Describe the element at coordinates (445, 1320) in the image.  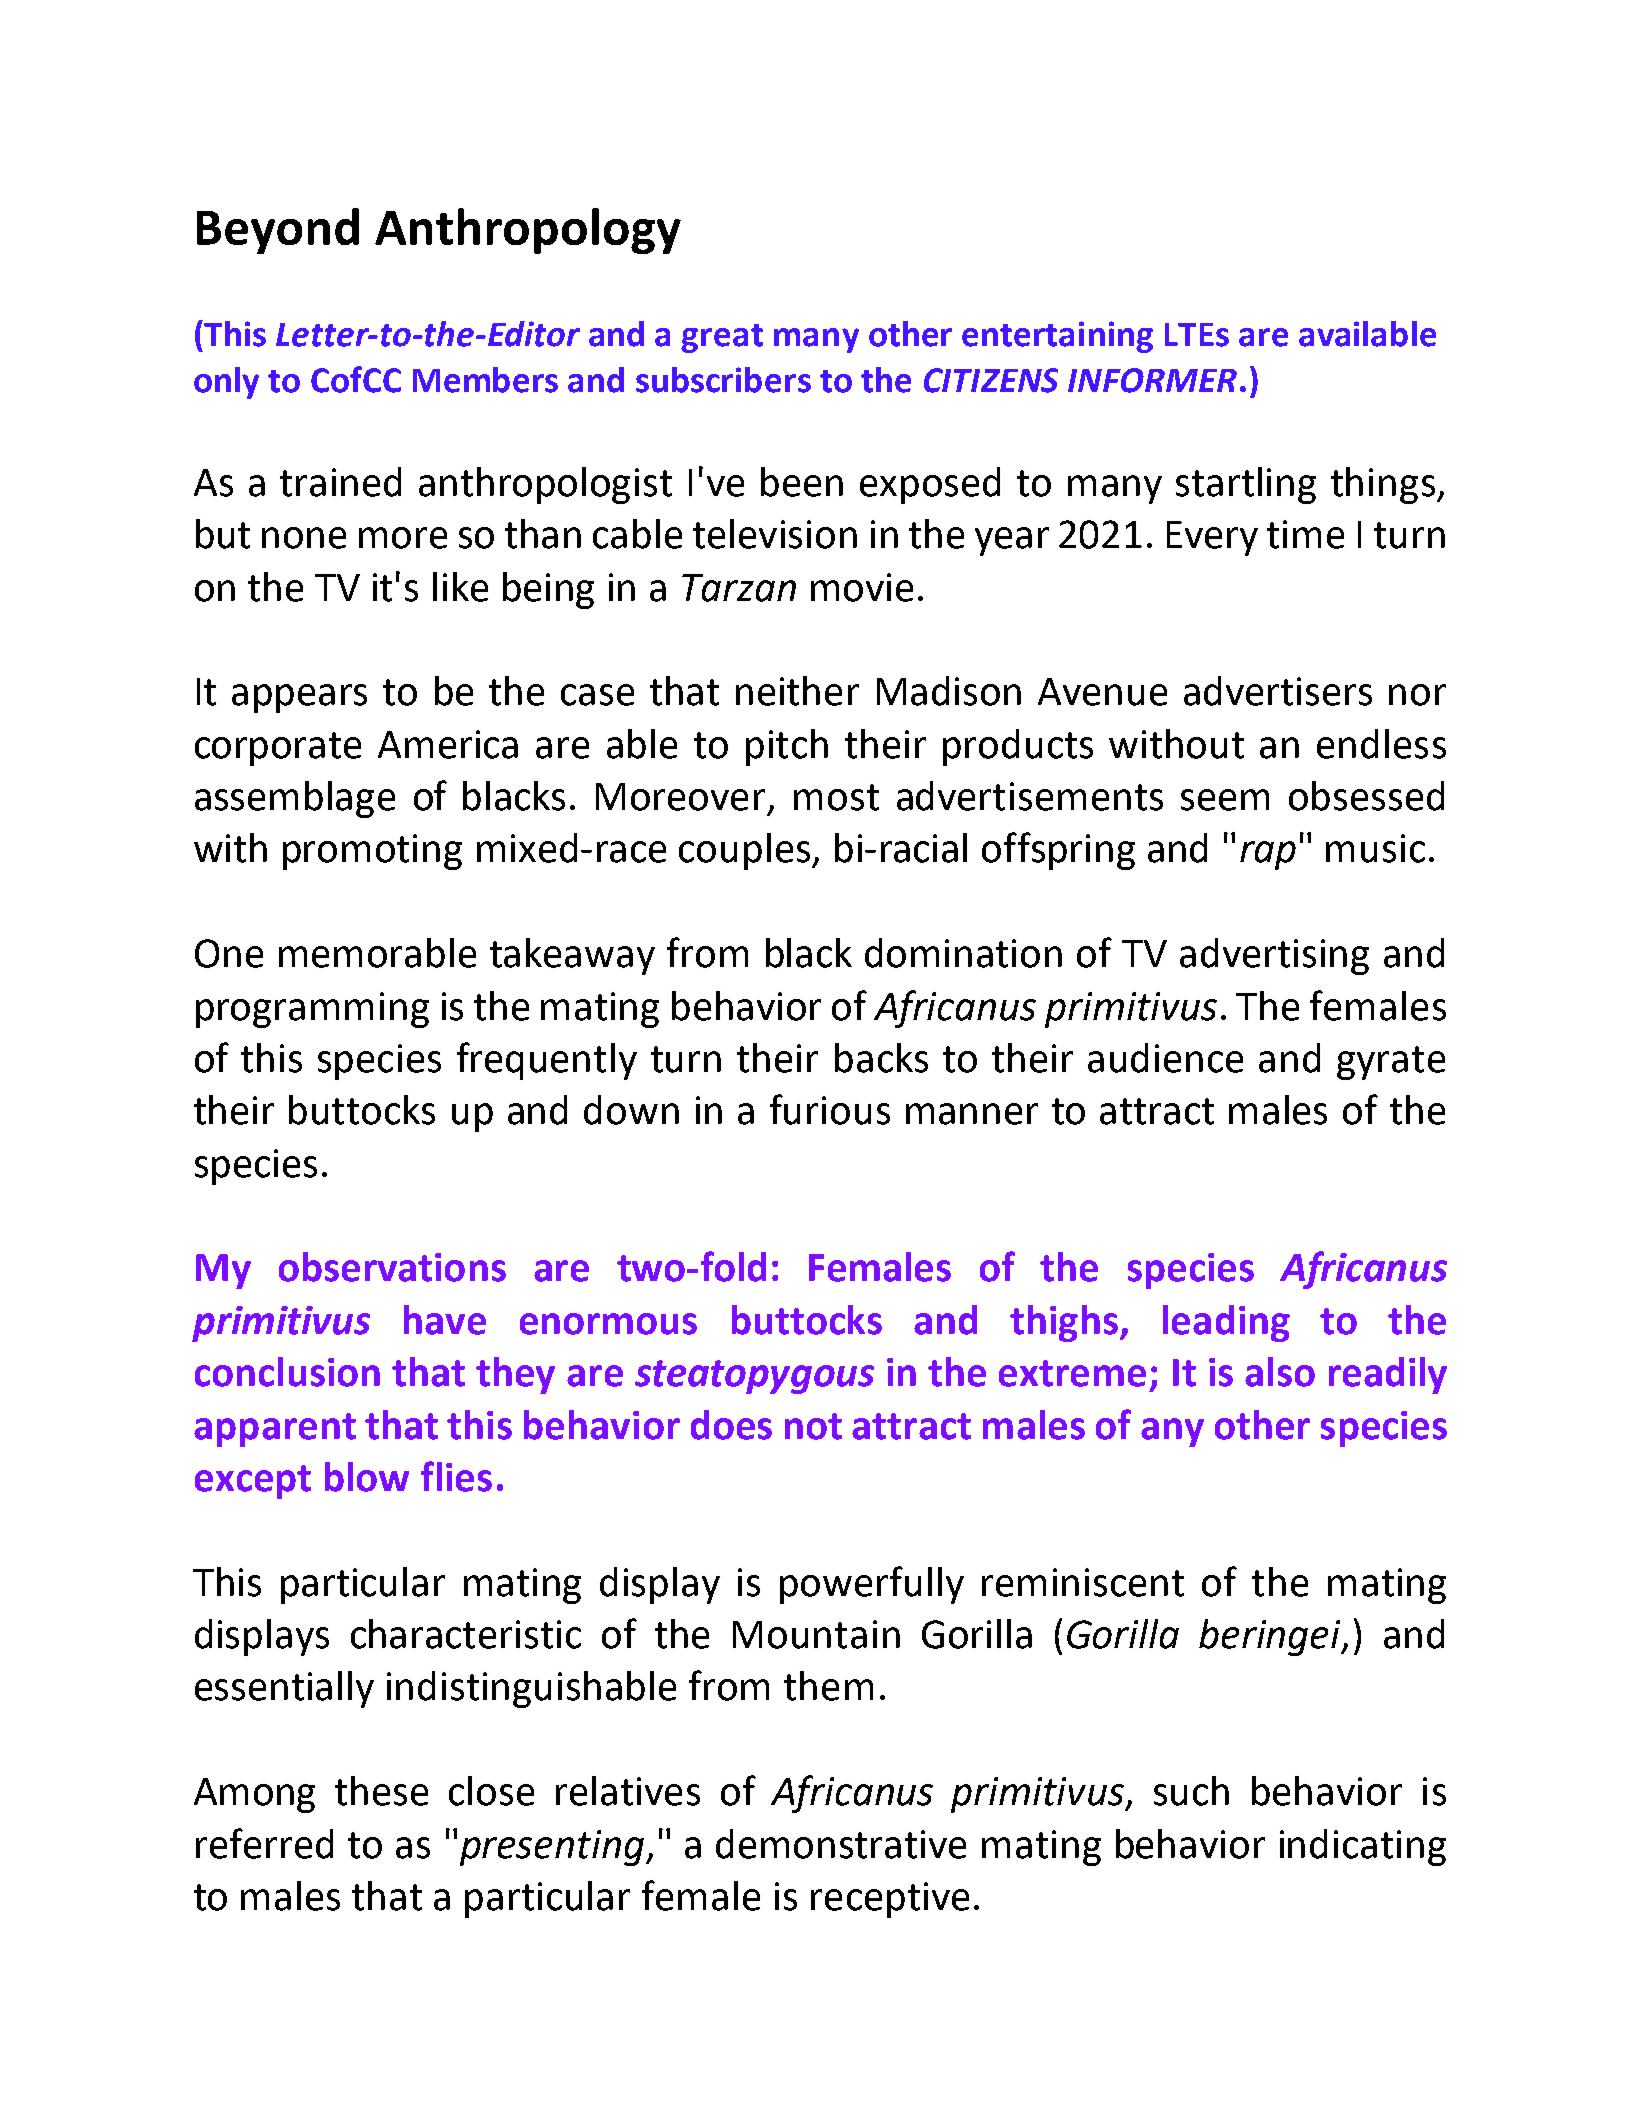
I see `have` at that location.
